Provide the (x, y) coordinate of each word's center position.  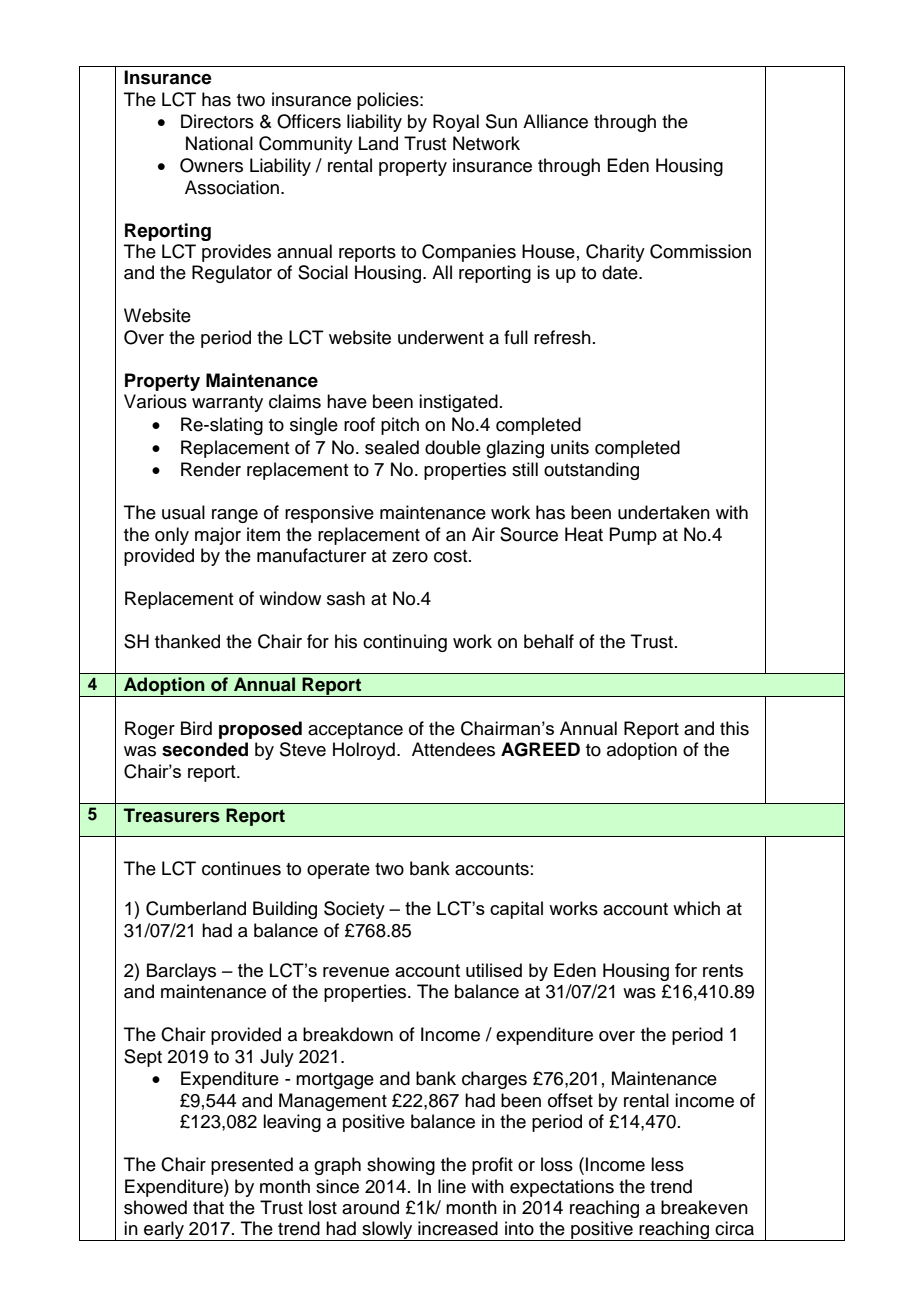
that (208, 1207)
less (667, 1164)
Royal (456, 123)
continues (241, 868)
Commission (700, 251)
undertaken (664, 512)
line (452, 1186)
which (696, 908)
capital (516, 910)
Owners (211, 165)
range (235, 516)
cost (452, 556)
